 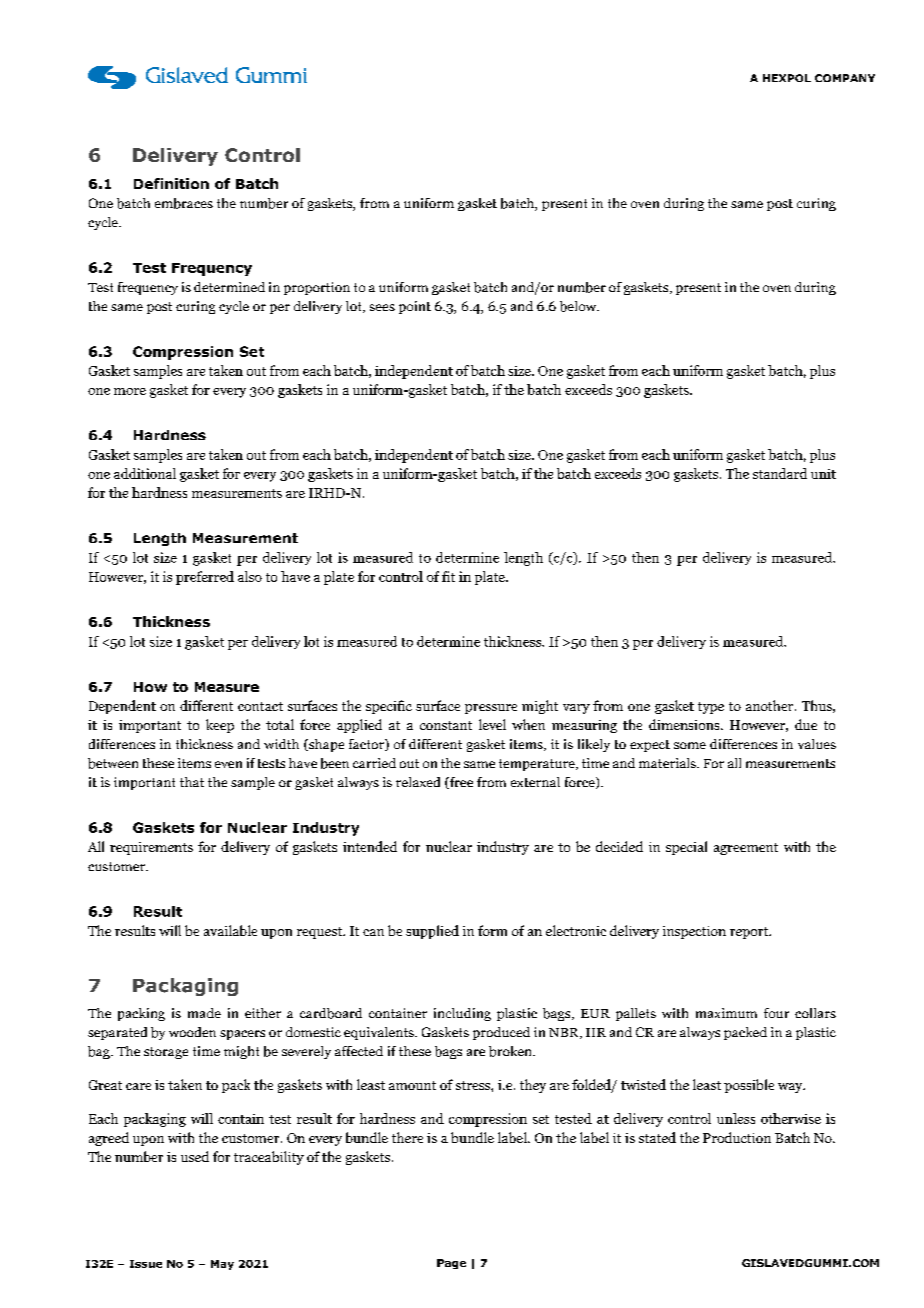 I want to click on values, so click(x=817, y=744).
